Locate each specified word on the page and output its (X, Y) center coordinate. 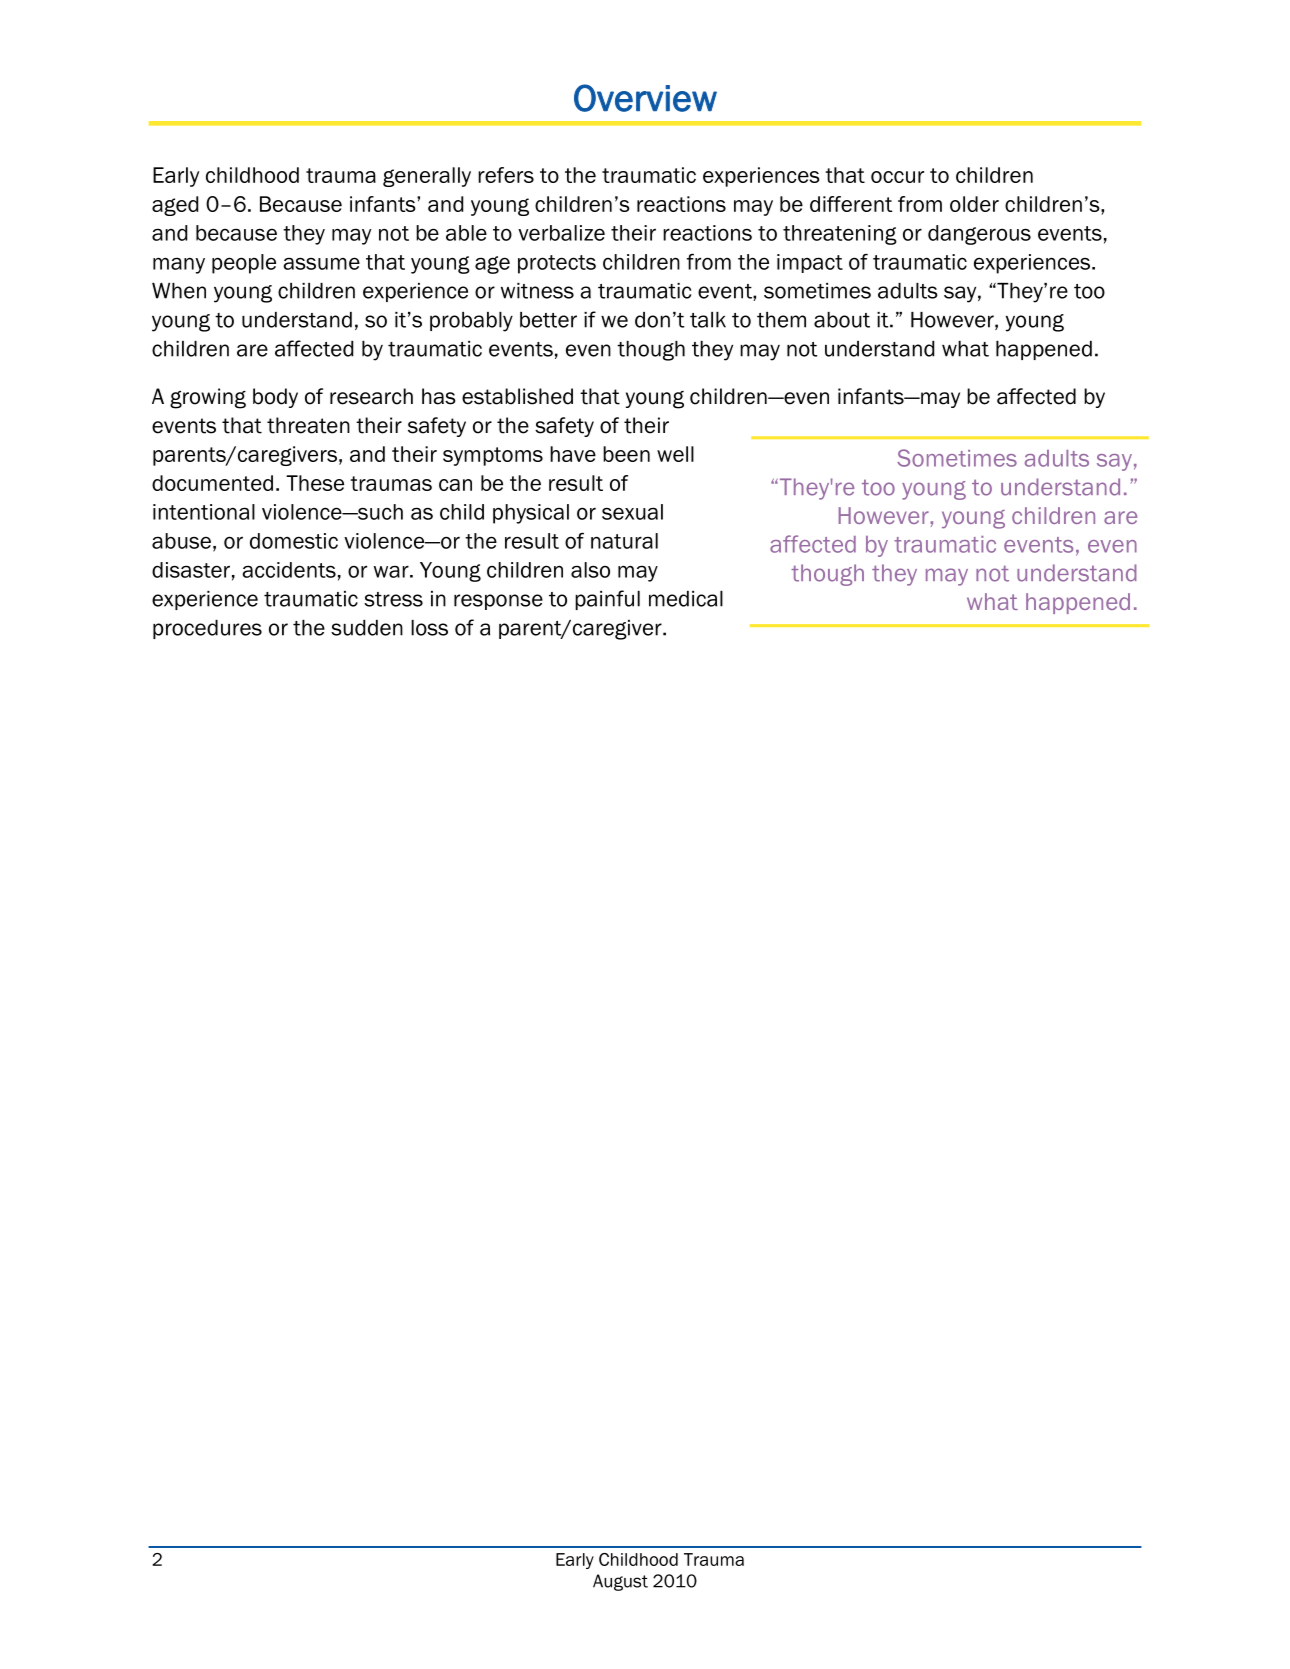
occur (897, 177)
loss (429, 628)
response (498, 602)
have (573, 454)
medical (686, 599)
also (590, 570)
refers (506, 175)
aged (175, 206)
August (620, 1582)
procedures (207, 629)
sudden (367, 628)
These (315, 483)
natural (624, 541)
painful (607, 600)
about (842, 320)
